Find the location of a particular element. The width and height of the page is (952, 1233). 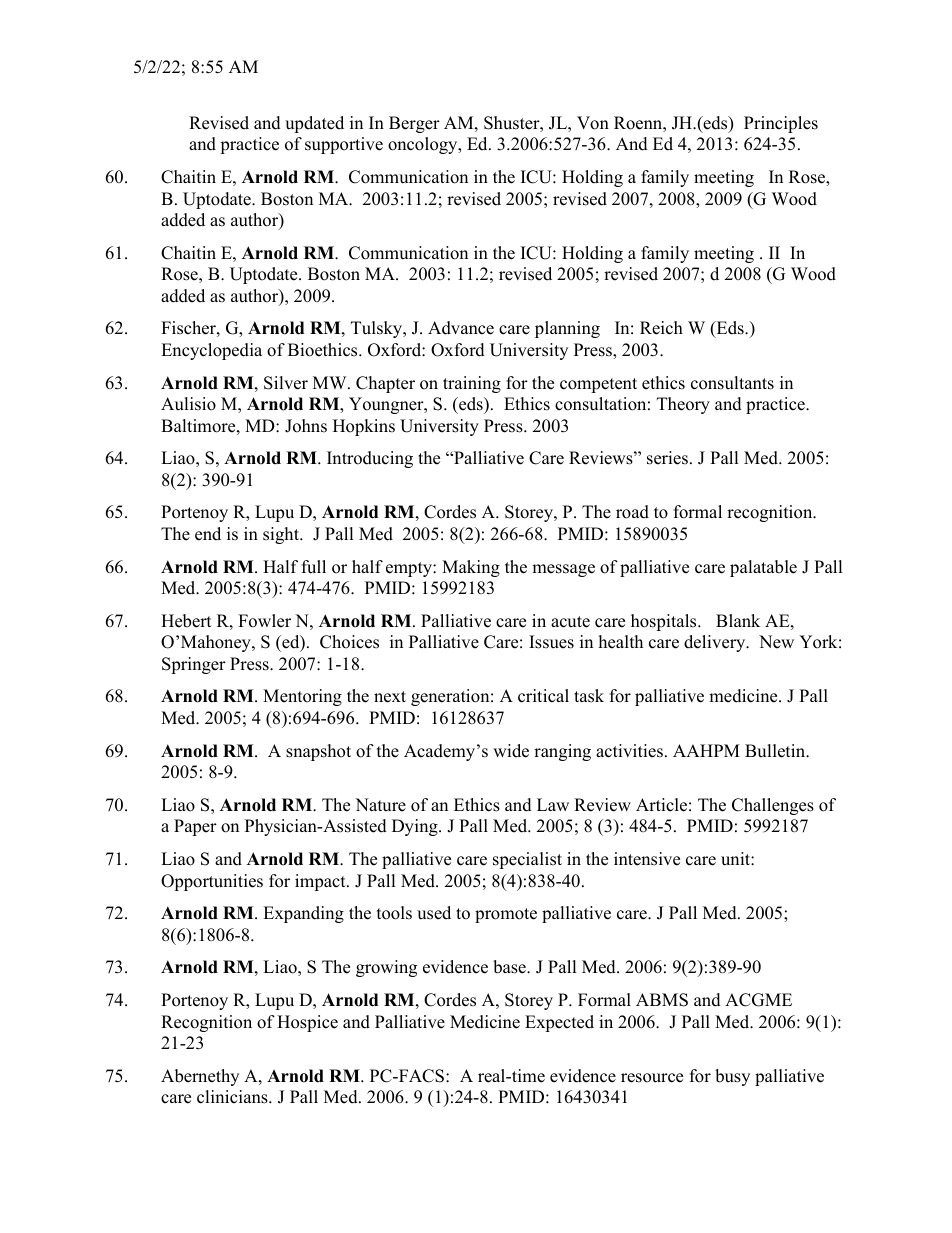

intensive is located at coordinates (647, 859).
